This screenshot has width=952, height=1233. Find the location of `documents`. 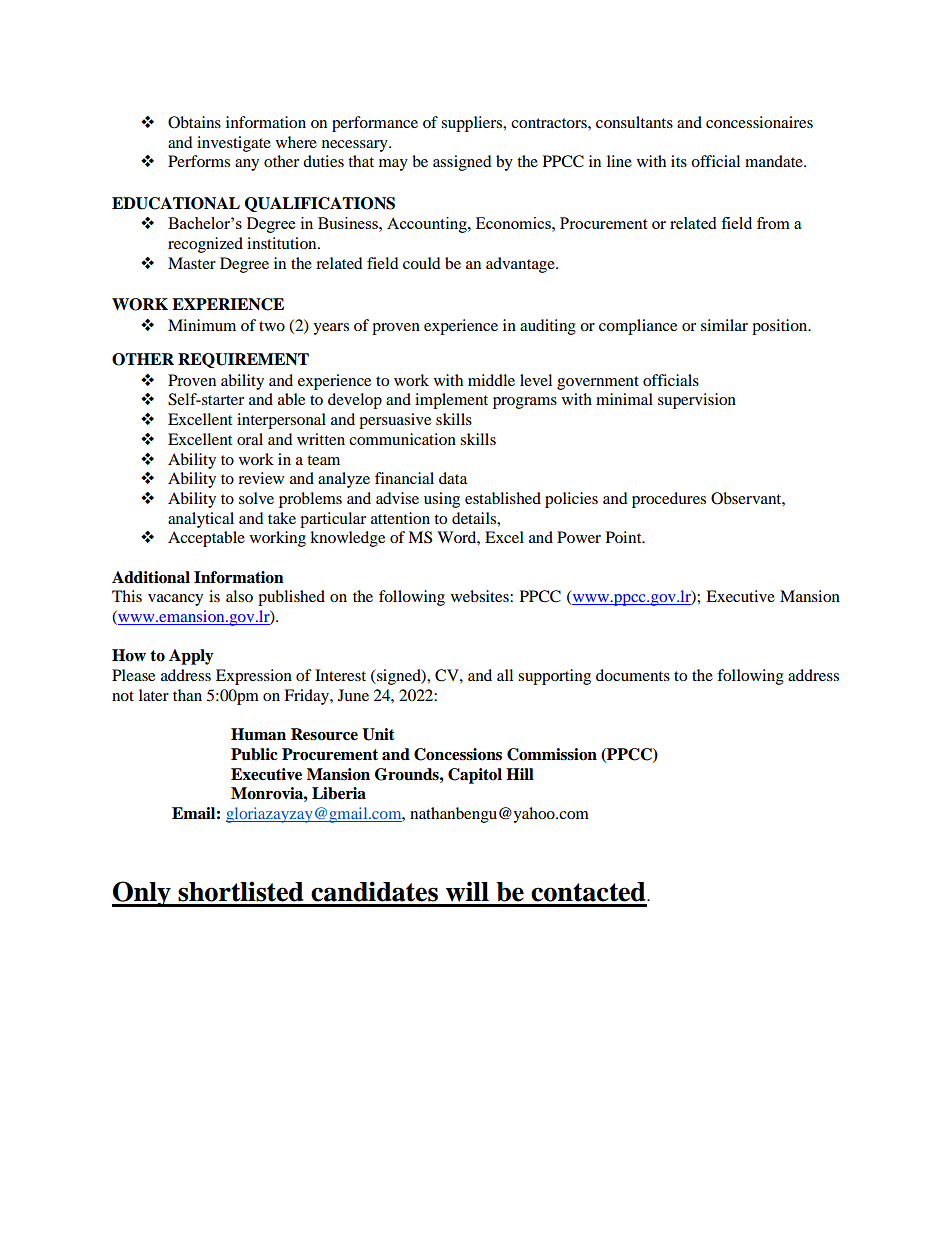

documents is located at coordinates (633, 675).
